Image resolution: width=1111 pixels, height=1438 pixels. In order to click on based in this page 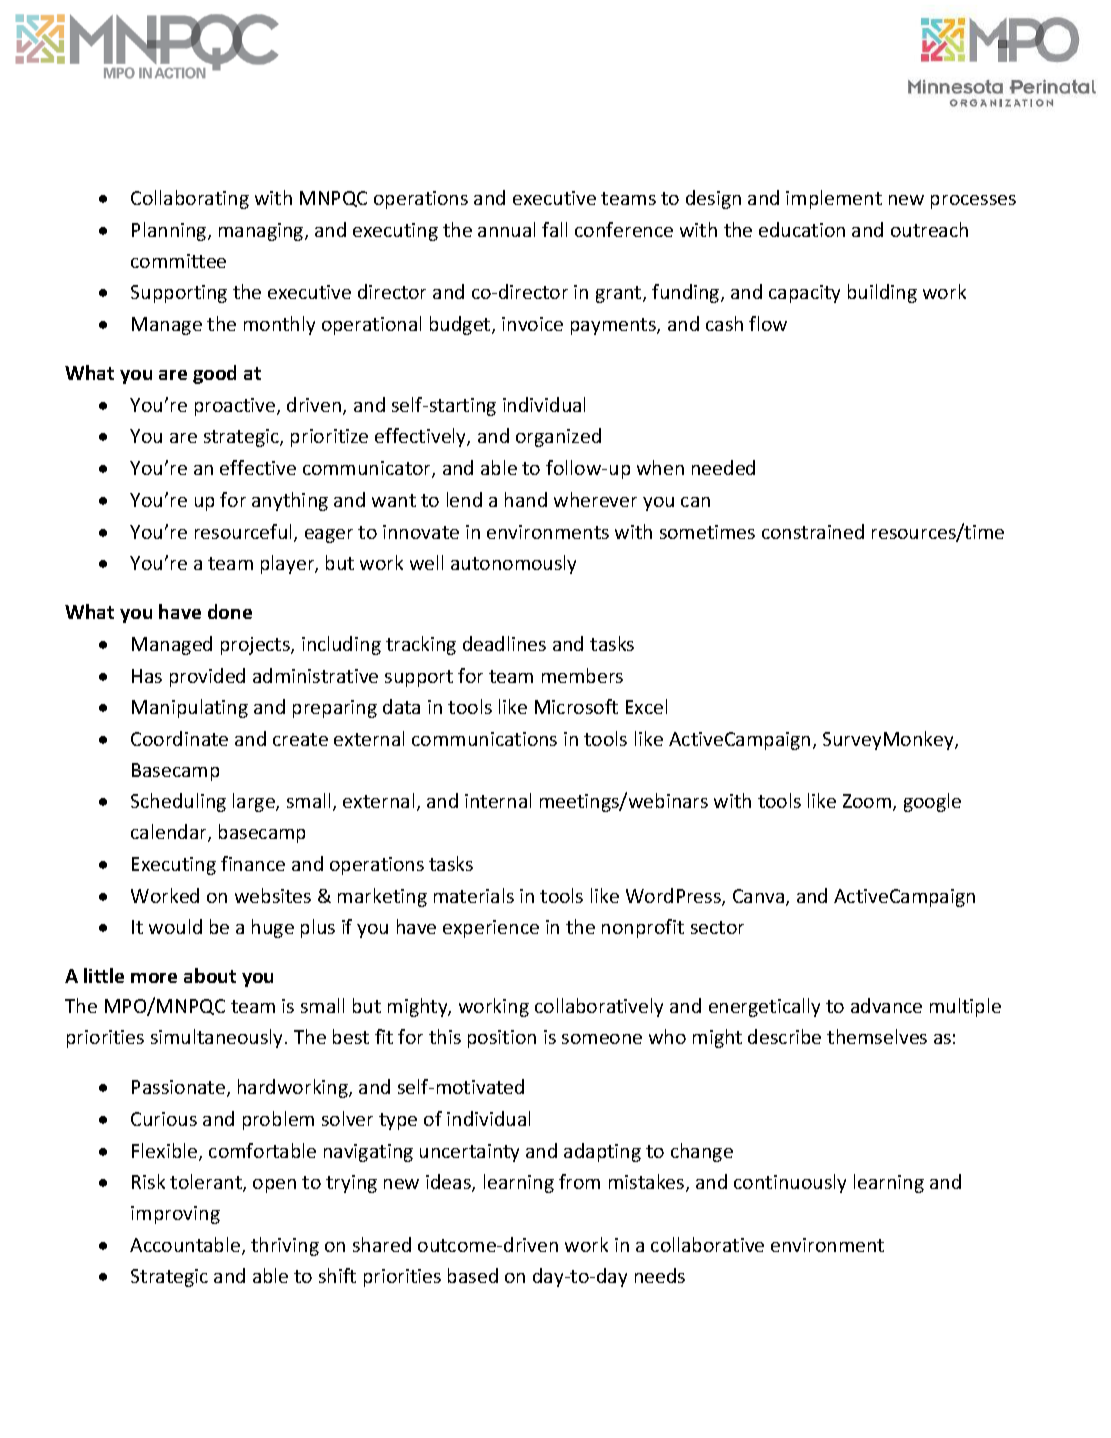, I will do `click(473, 1275)`.
